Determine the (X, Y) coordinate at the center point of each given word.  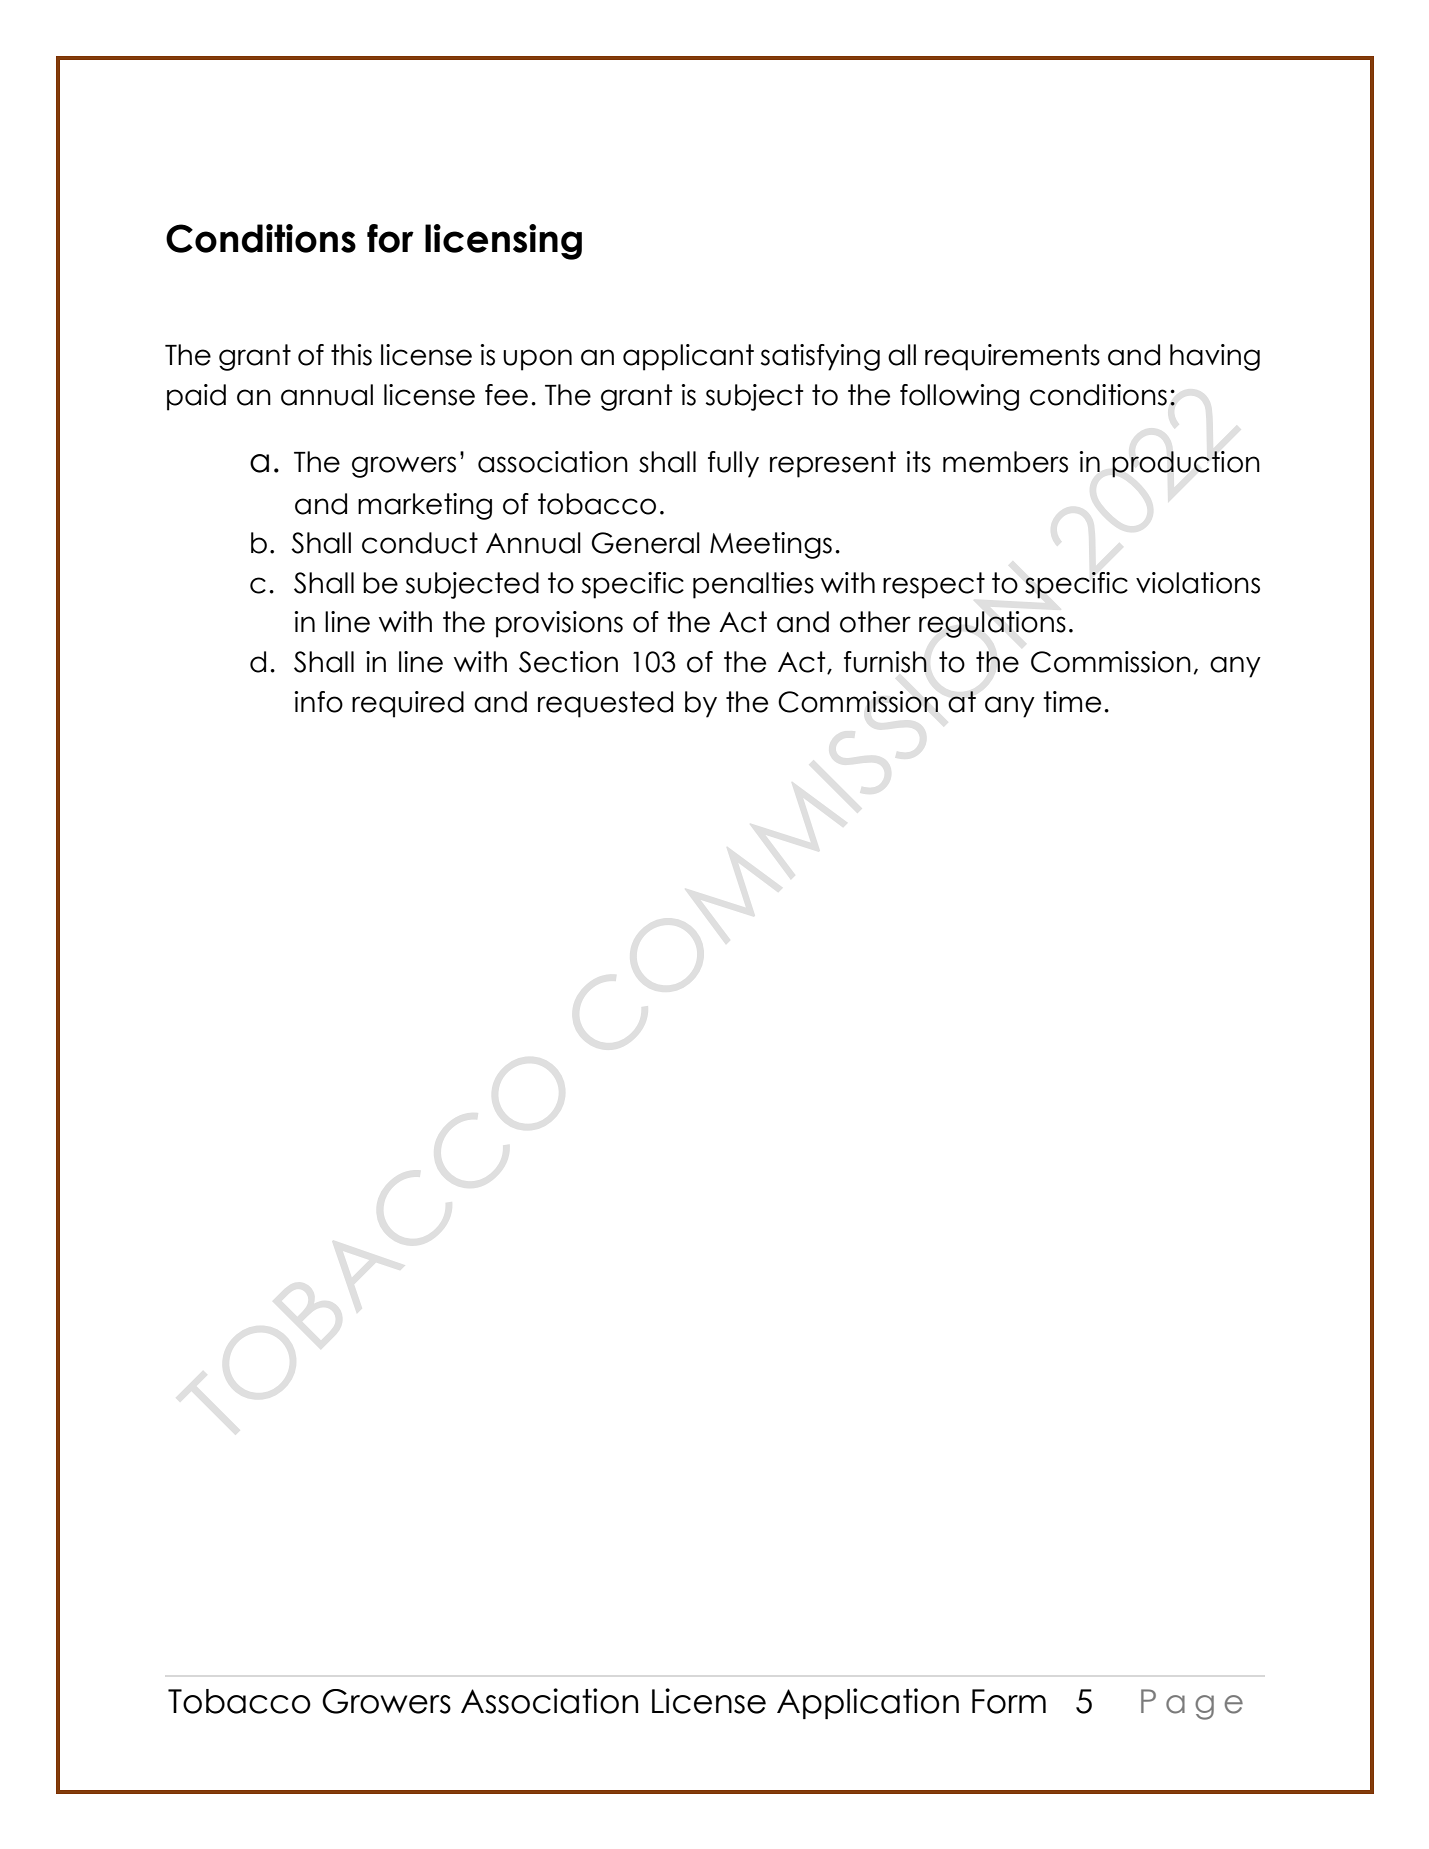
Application (868, 1703)
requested (605, 704)
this (351, 355)
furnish (885, 662)
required (408, 704)
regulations (992, 624)
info (319, 702)
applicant (688, 357)
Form (1009, 1701)
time (1072, 702)
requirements (1012, 357)
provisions (559, 624)
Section (568, 662)
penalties (753, 585)
